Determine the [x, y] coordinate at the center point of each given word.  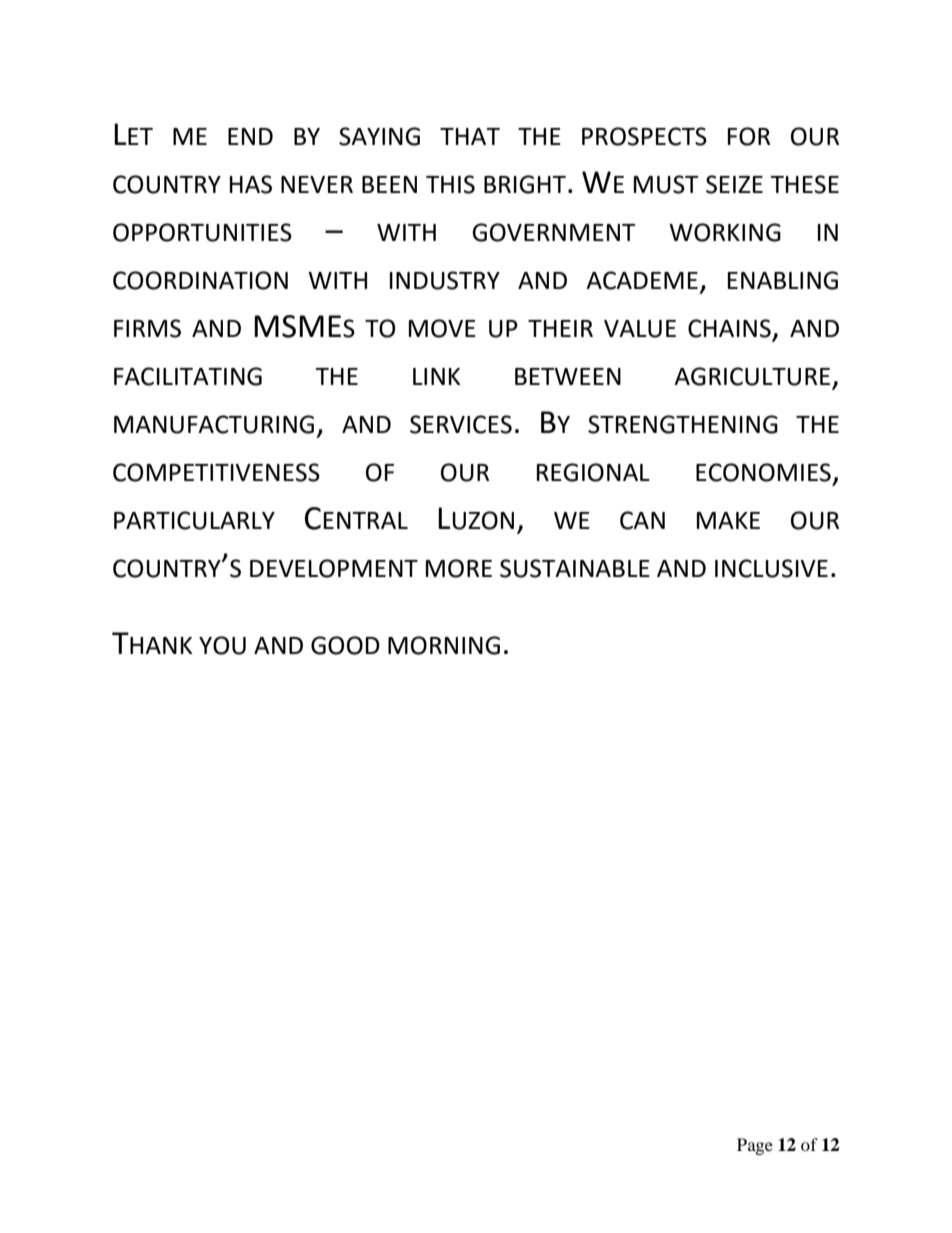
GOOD [345, 645]
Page [755, 1146]
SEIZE [734, 184]
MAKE [728, 520]
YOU [222, 645]
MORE [459, 568]
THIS [450, 184]
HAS [251, 184]
